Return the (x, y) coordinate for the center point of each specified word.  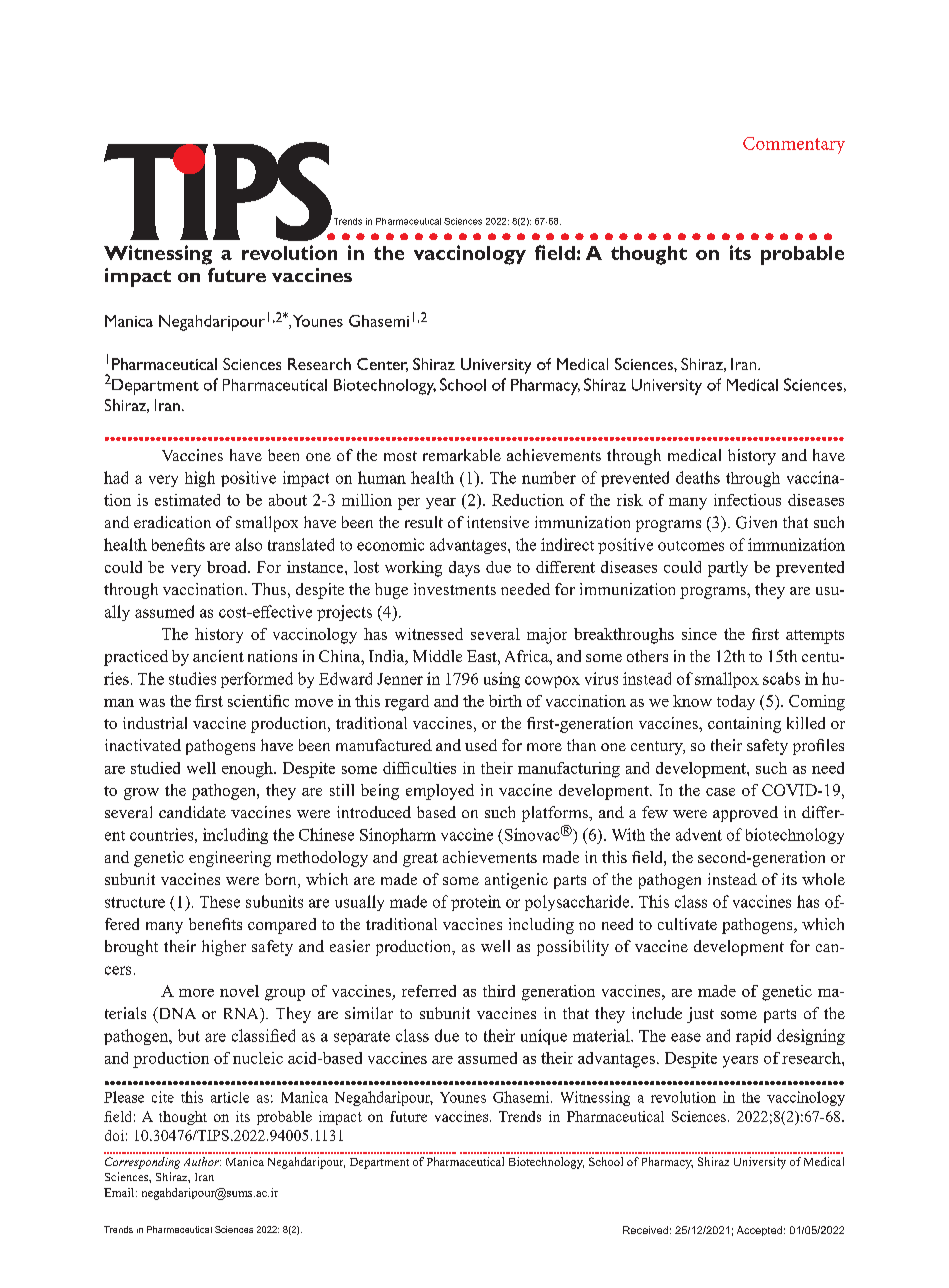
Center (382, 365)
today (736, 702)
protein (476, 903)
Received (645, 1230)
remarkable (462, 455)
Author (202, 1161)
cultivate (687, 924)
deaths (698, 477)
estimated (187, 500)
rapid (753, 1037)
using (502, 680)
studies (192, 678)
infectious (747, 500)
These (220, 902)
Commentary (794, 145)
